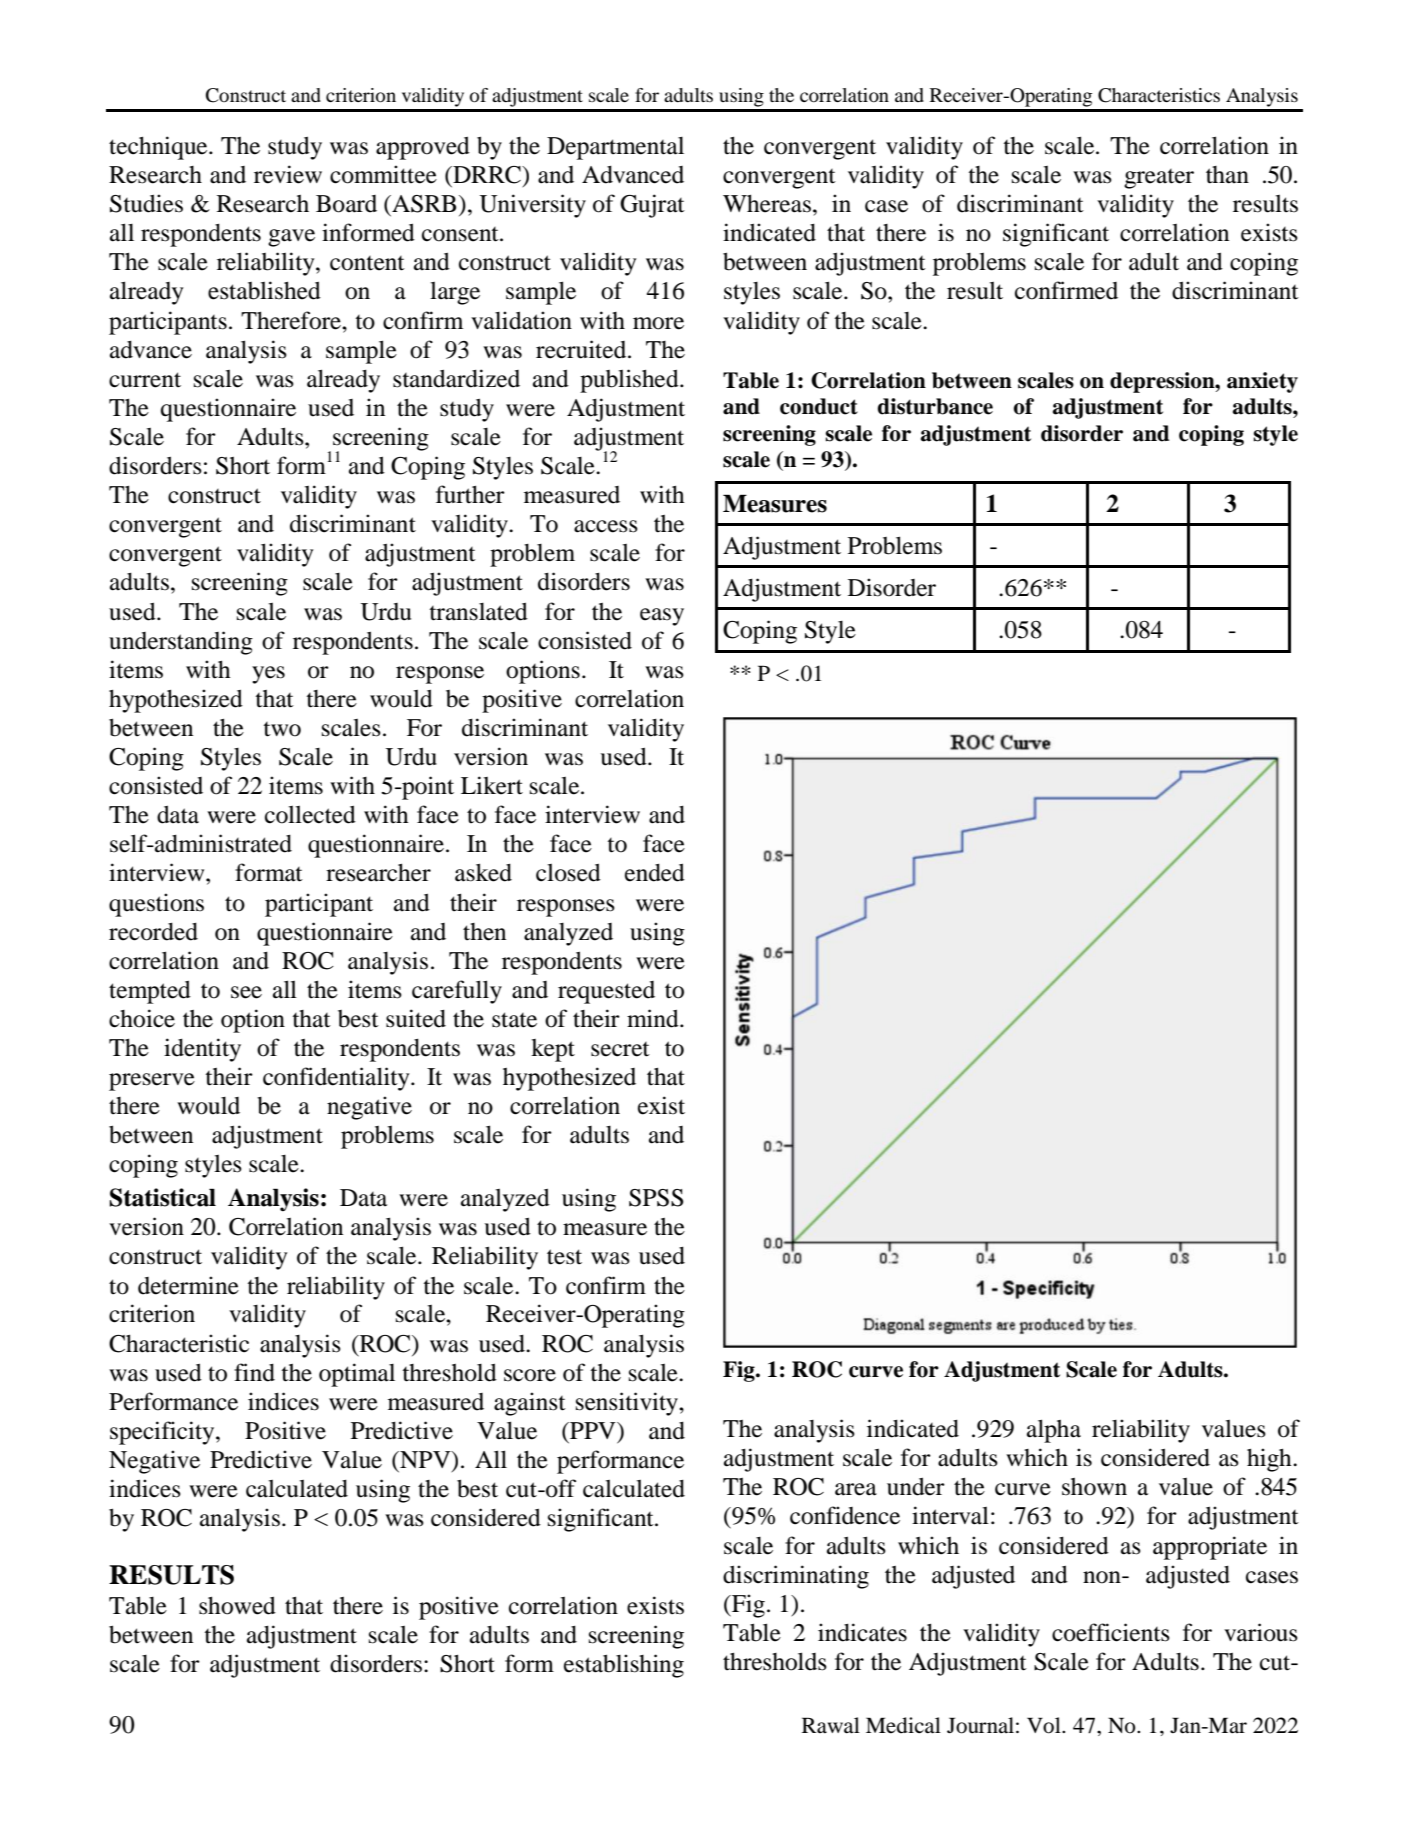 The height and width of the screenshot is (1822, 1408). Describe the element at coordinates (288, 174) in the screenshot. I see `review` at that location.
